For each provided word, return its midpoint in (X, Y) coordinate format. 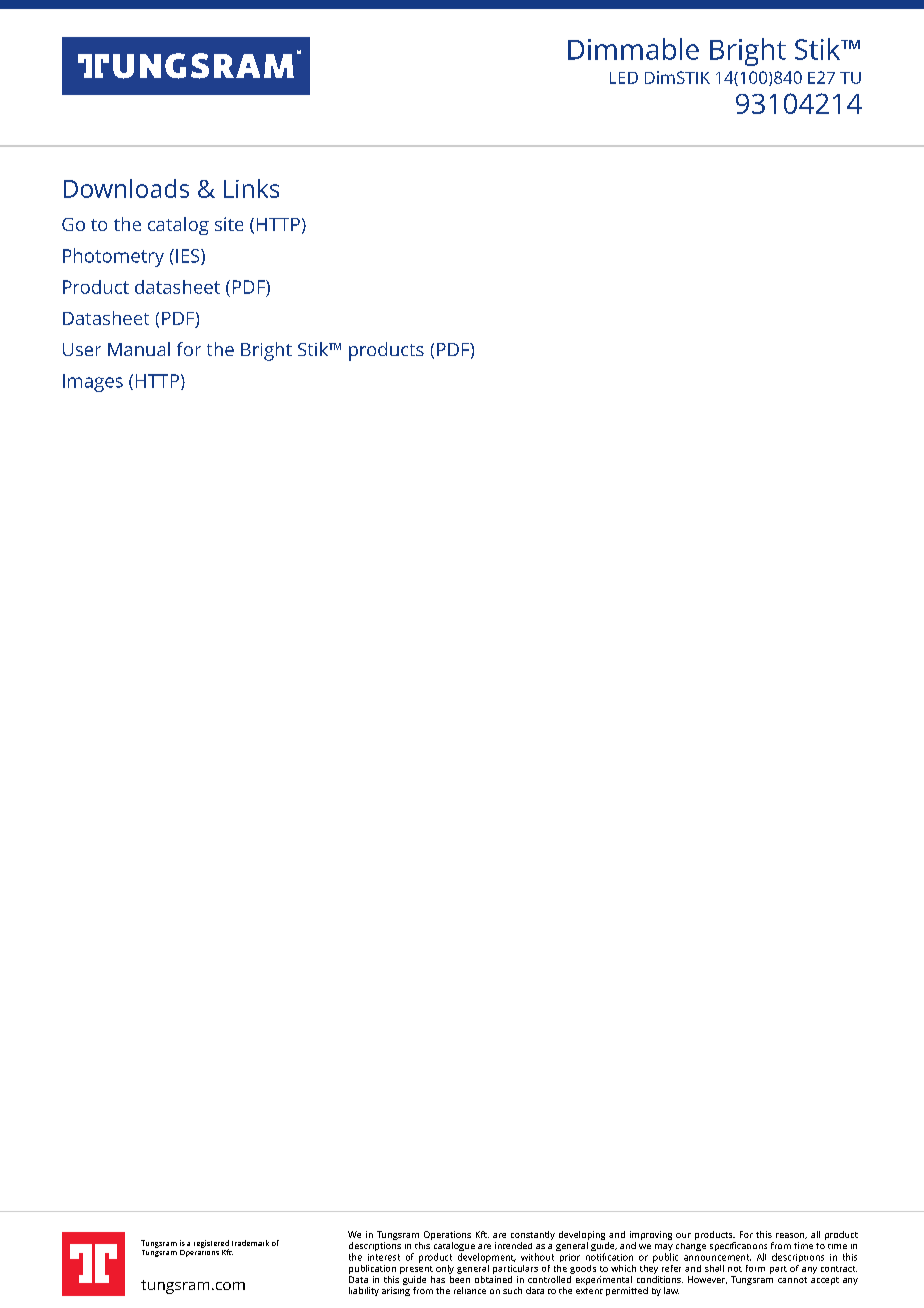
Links (251, 188)
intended (513, 1245)
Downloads (126, 188)
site (229, 224)
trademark (250, 1243)
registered (211, 1245)
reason (791, 1236)
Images (93, 383)
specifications (738, 1248)
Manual (139, 349)
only (445, 1269)
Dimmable (633, 49)
